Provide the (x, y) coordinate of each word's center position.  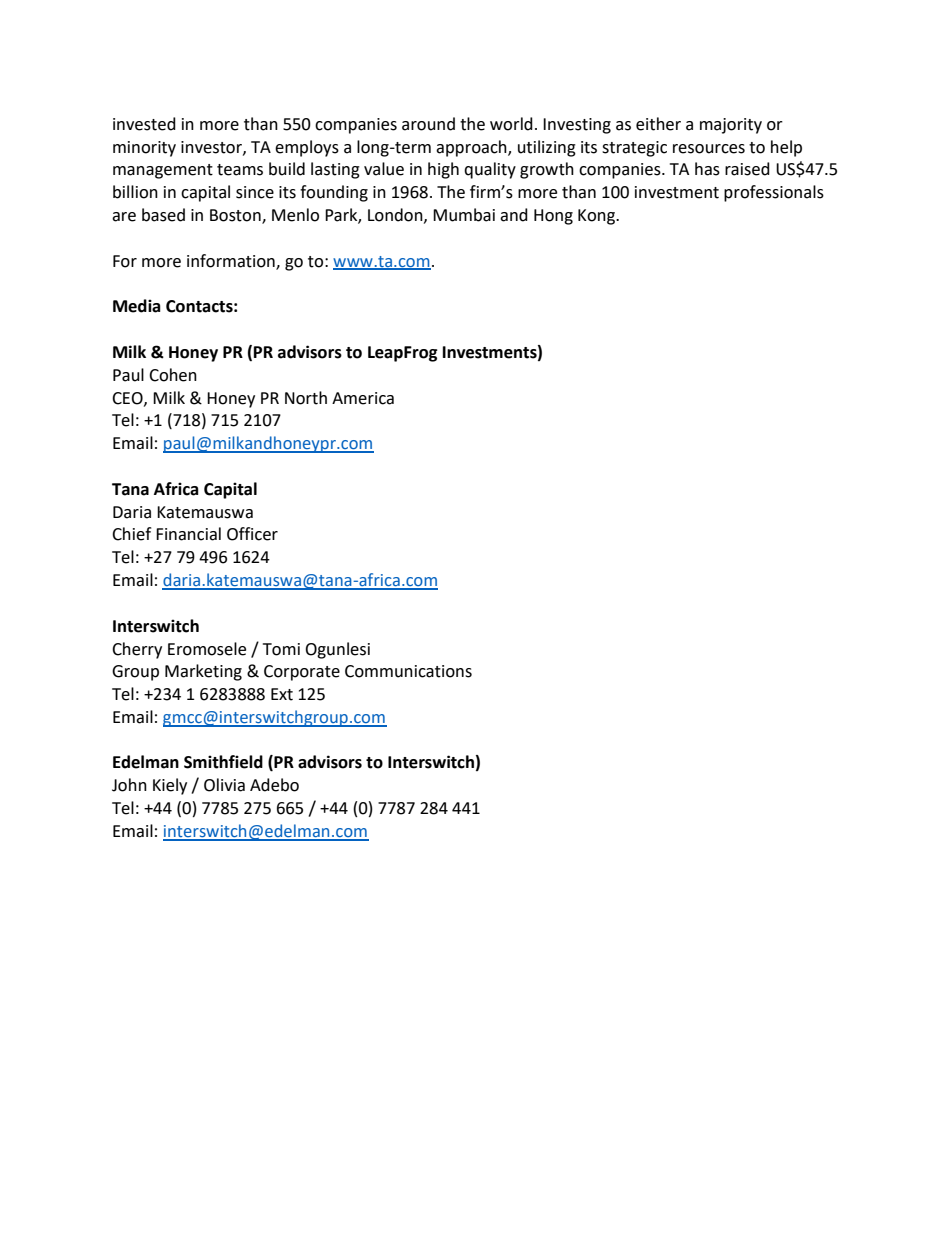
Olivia (224, 785)
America (363, 398)
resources (709, 149)
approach (472, 148)
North (306, 398)
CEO (128, 399)
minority (144, 149)
